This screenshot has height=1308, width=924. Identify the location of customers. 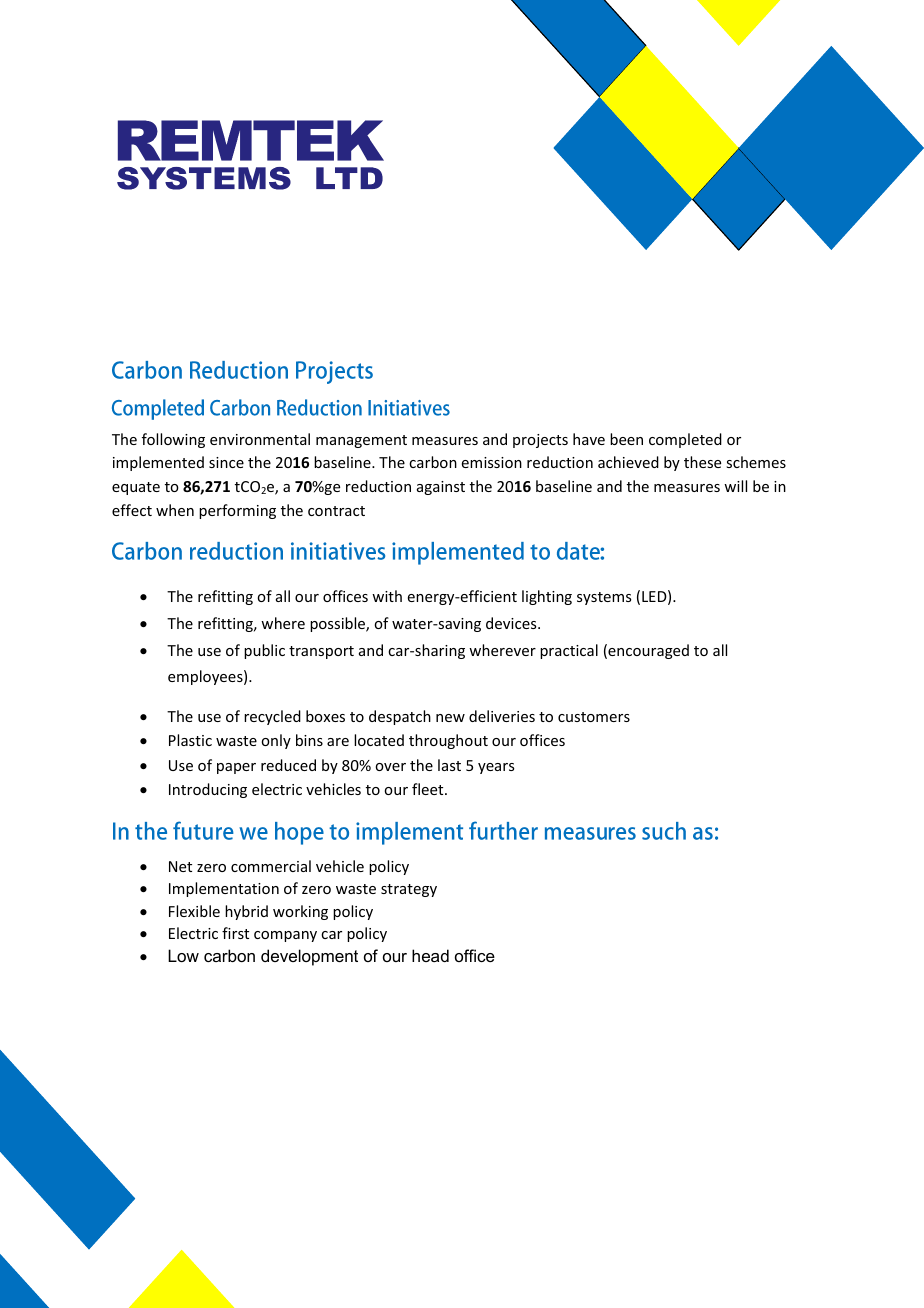
(594, 717).
